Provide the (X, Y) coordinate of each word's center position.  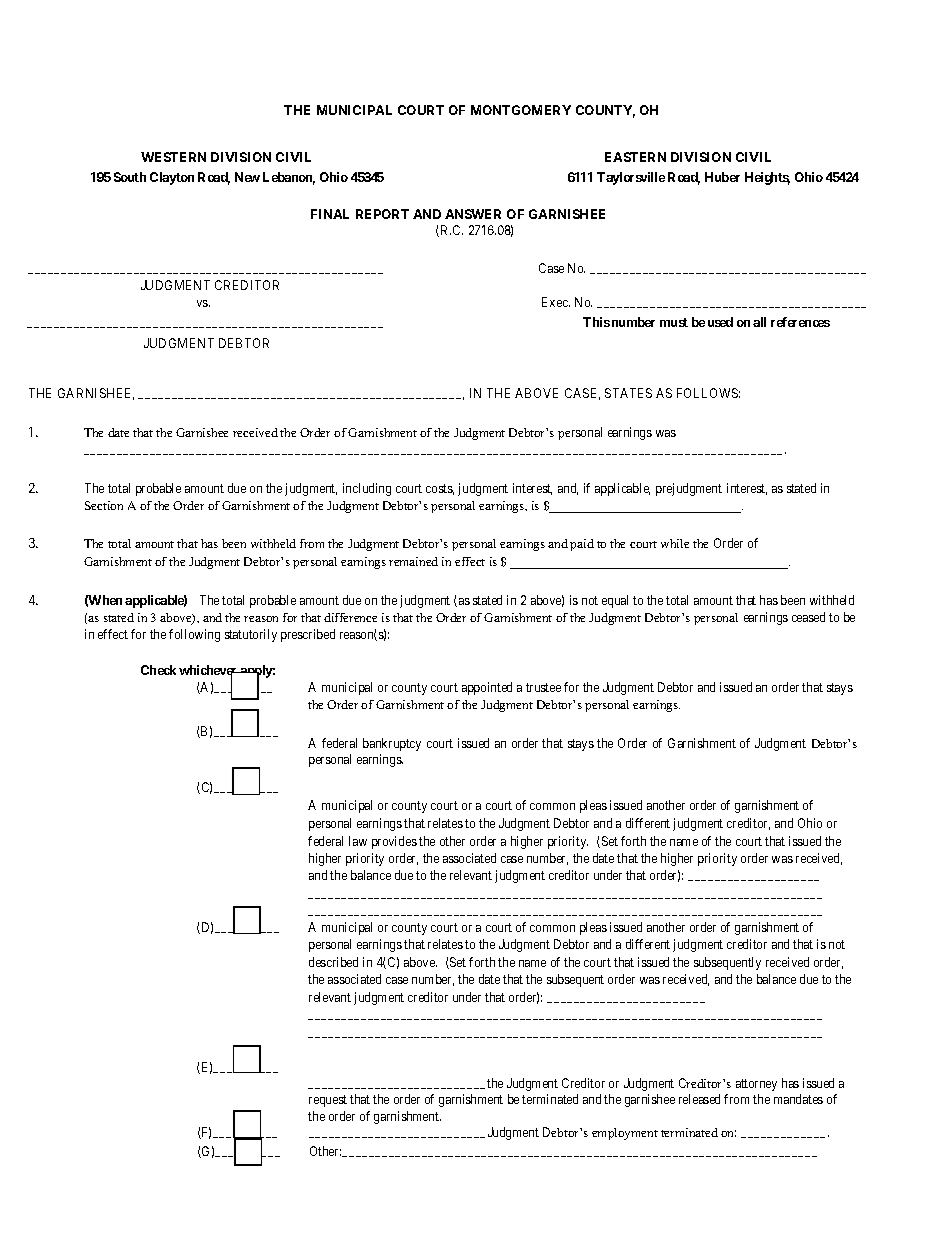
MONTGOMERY (521, 110)
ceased (808, 617)
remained (413, 561)
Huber (722, 177)
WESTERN (173, 157)
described (333, 962)
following (194, 635)
